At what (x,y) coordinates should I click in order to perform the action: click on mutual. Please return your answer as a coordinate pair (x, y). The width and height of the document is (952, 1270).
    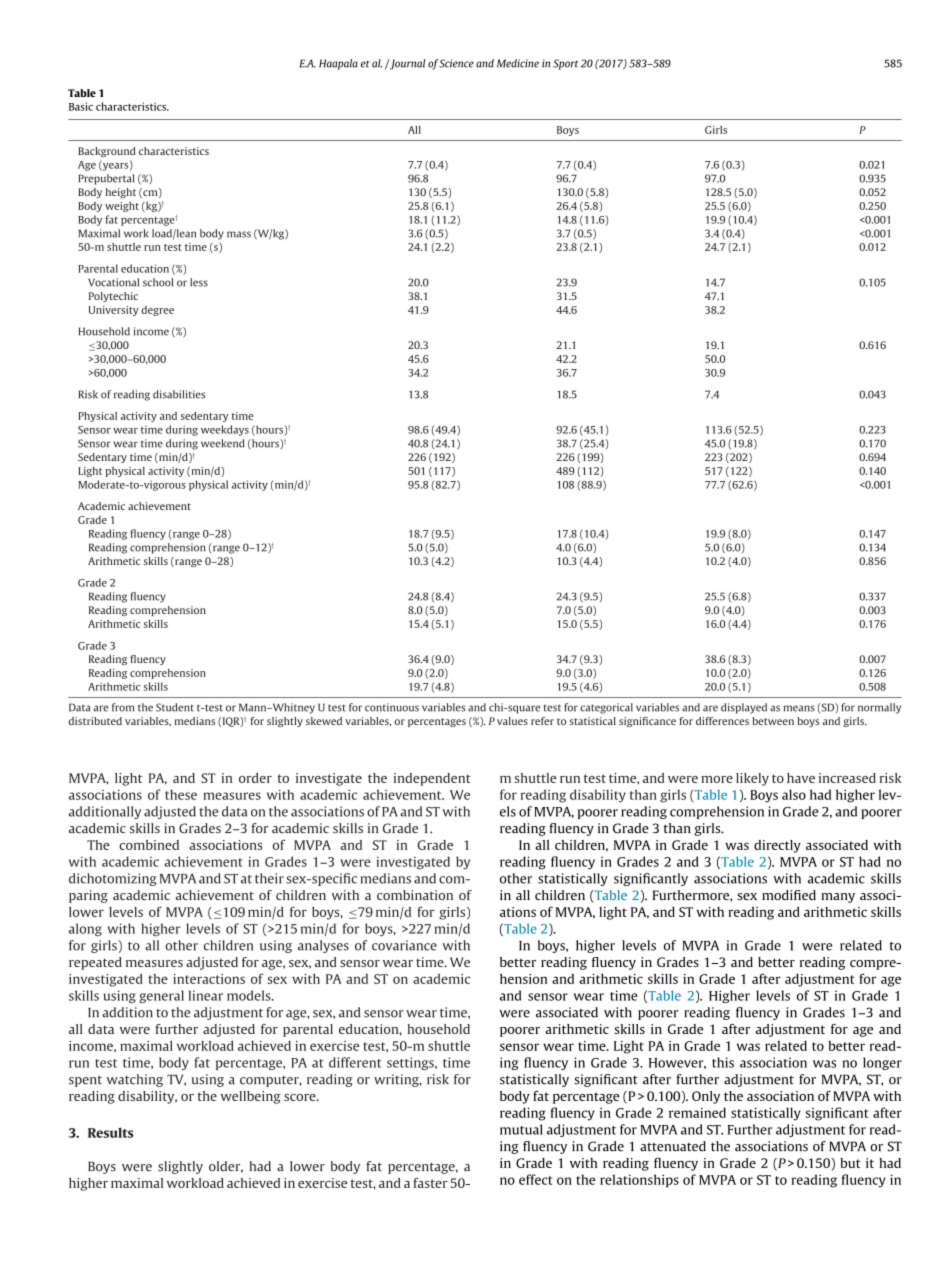
    Looking at the image, I should click on (521, 1129).
